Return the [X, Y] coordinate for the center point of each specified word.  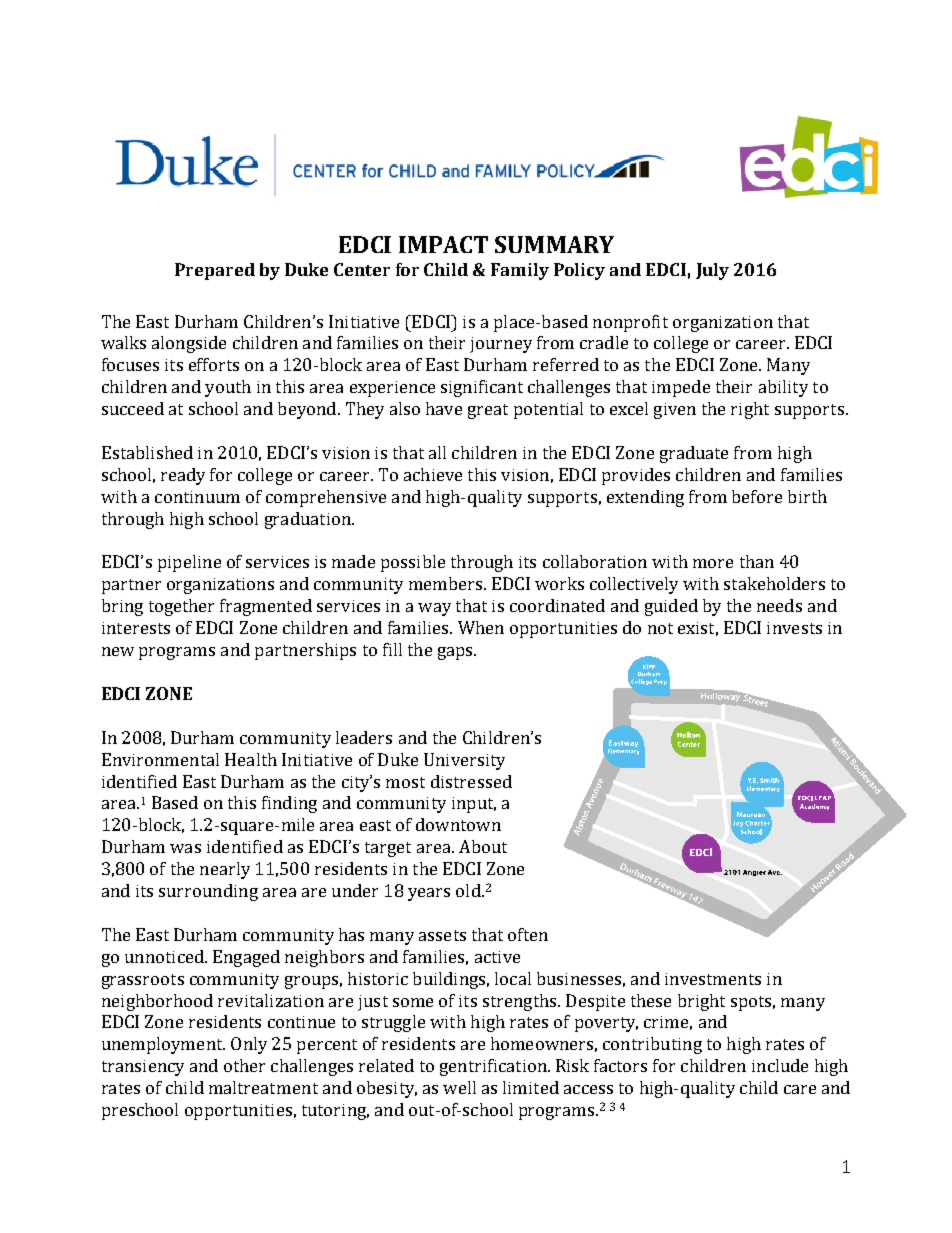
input [474, 805]
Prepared [215, 271]
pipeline [189, 563]
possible [413, 563]
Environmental [160, 759]
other [244, 1065]
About [483, 846]
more [713, 563]
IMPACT [443, 244]
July [712, 271]
